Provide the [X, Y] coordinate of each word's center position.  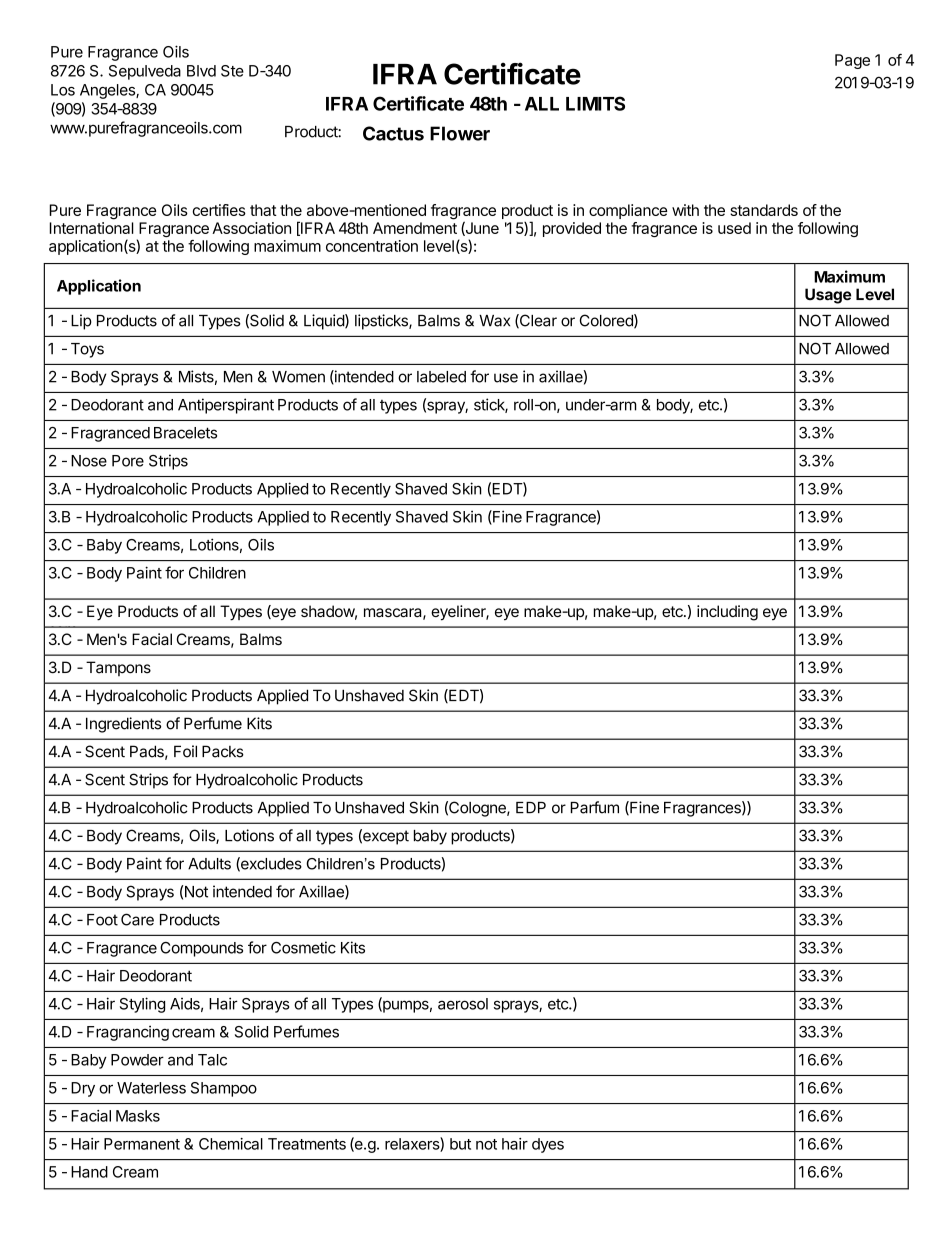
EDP [531, 807]
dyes [548, 1145]
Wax [494, 321]
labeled [441, 377]
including [727, 613]
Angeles [108, 91]
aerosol [463, 1004]
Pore [128, 461]
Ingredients [123, 725]
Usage [828, 296]
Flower [460, 133]
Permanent [142, 1144]
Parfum [594, 807]
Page [852, 61]
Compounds [201, 949]
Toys [87, 350]
